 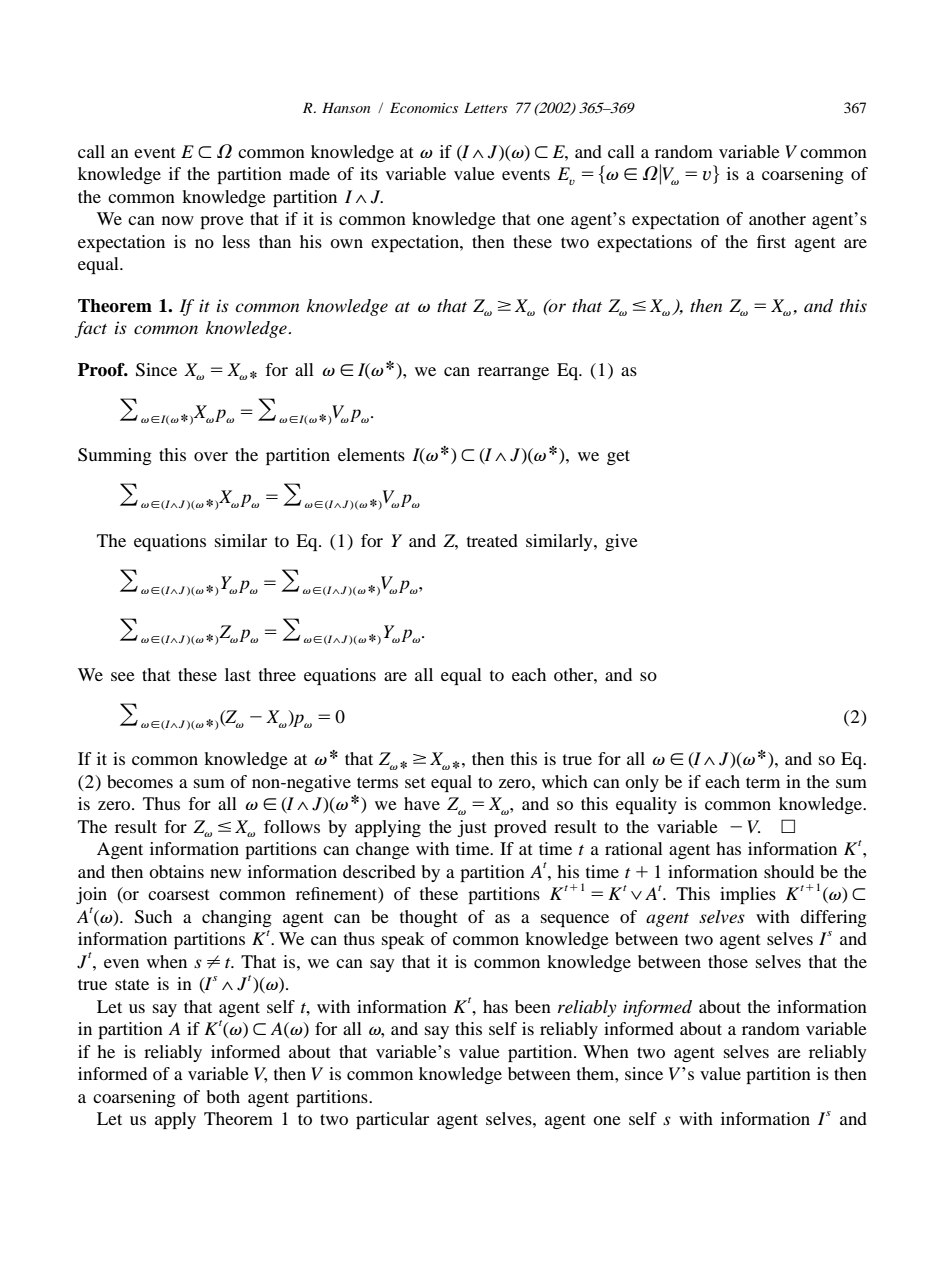 I want to click on last, so click(x=238, y=674).
